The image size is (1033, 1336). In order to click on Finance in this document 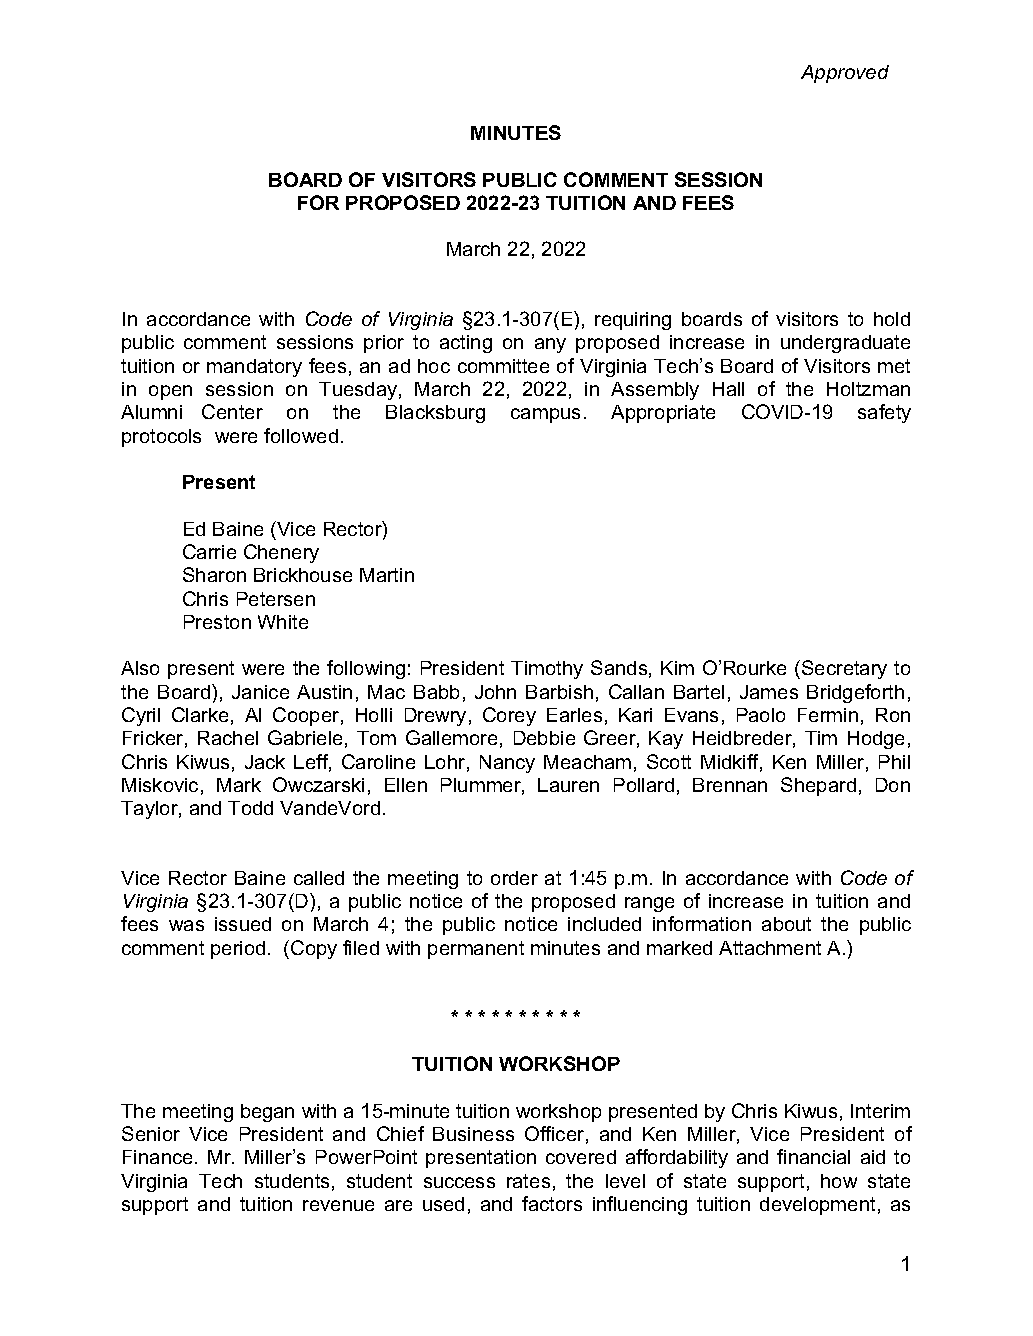, I will do `click(157, 1157)`.
